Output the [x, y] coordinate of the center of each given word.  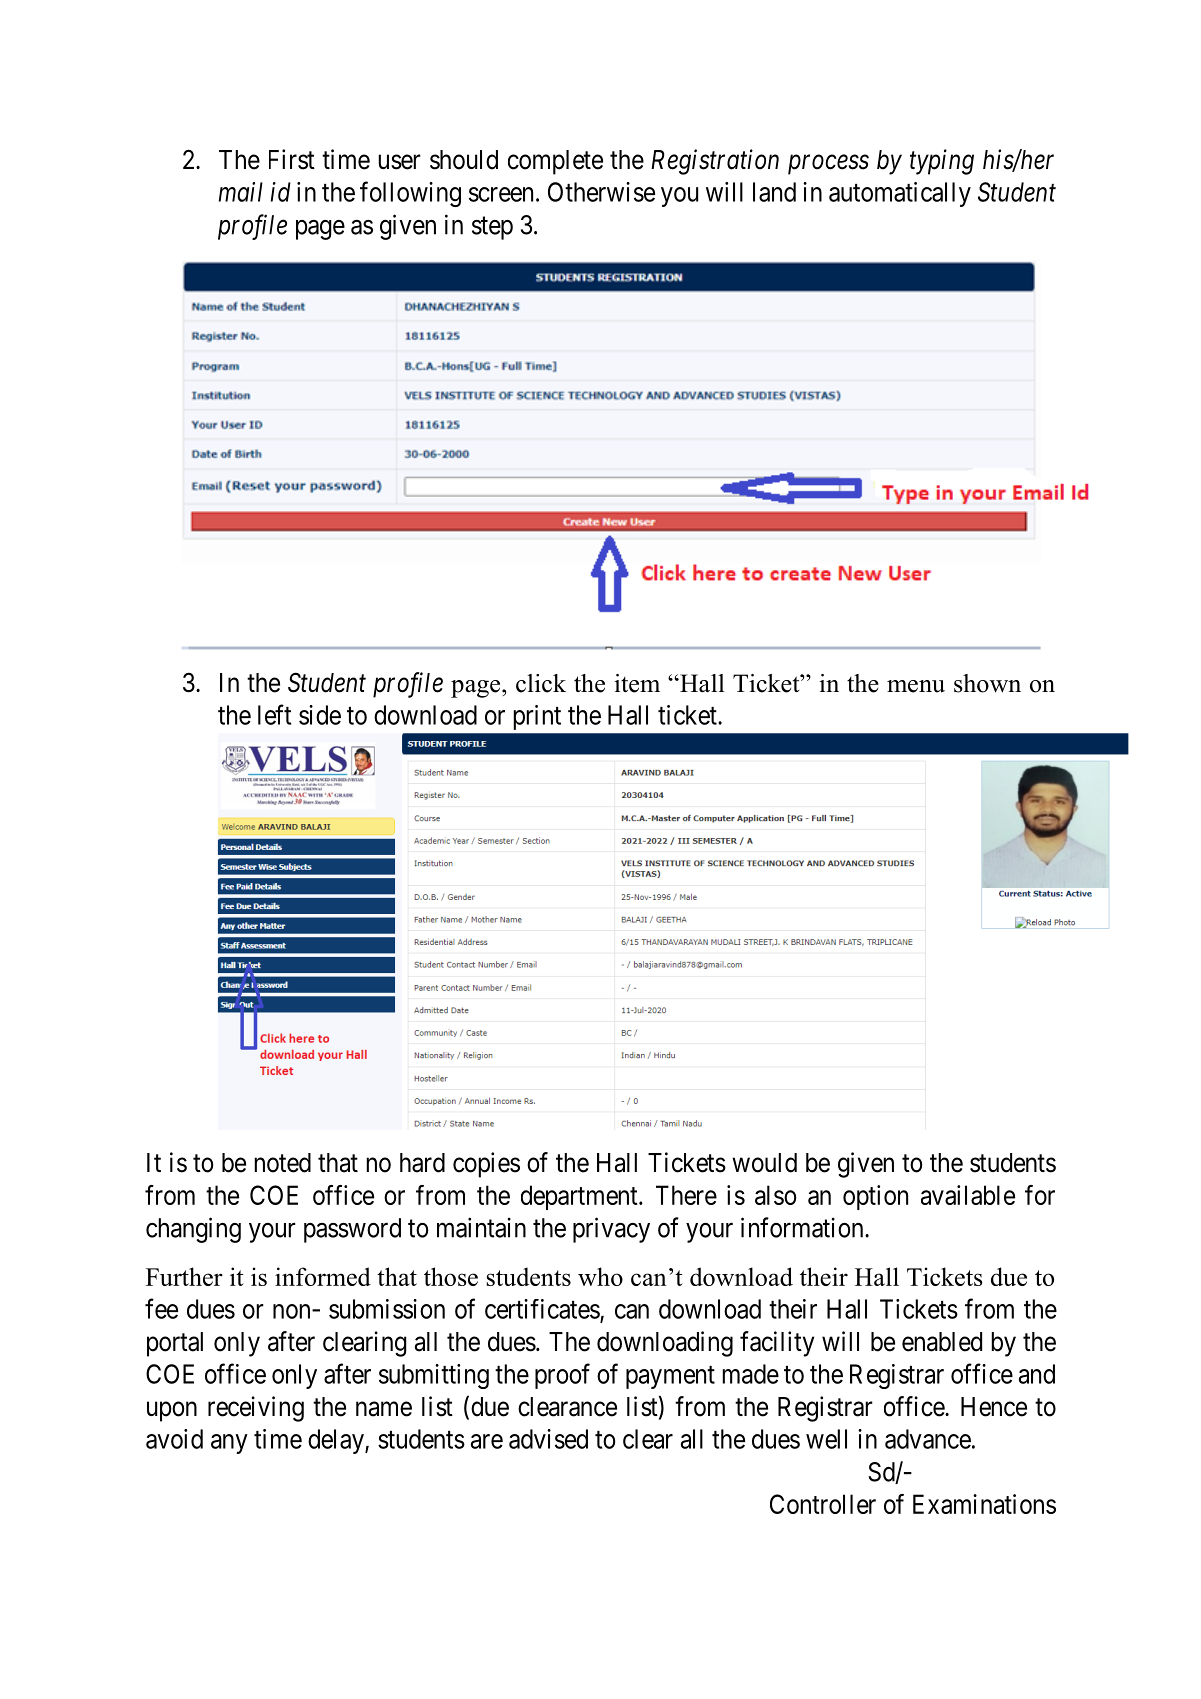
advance [928, 1439]
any [229, 1444]
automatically [900, 194]
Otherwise [601, 192]
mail [241, 192]
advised [548, 1439]
